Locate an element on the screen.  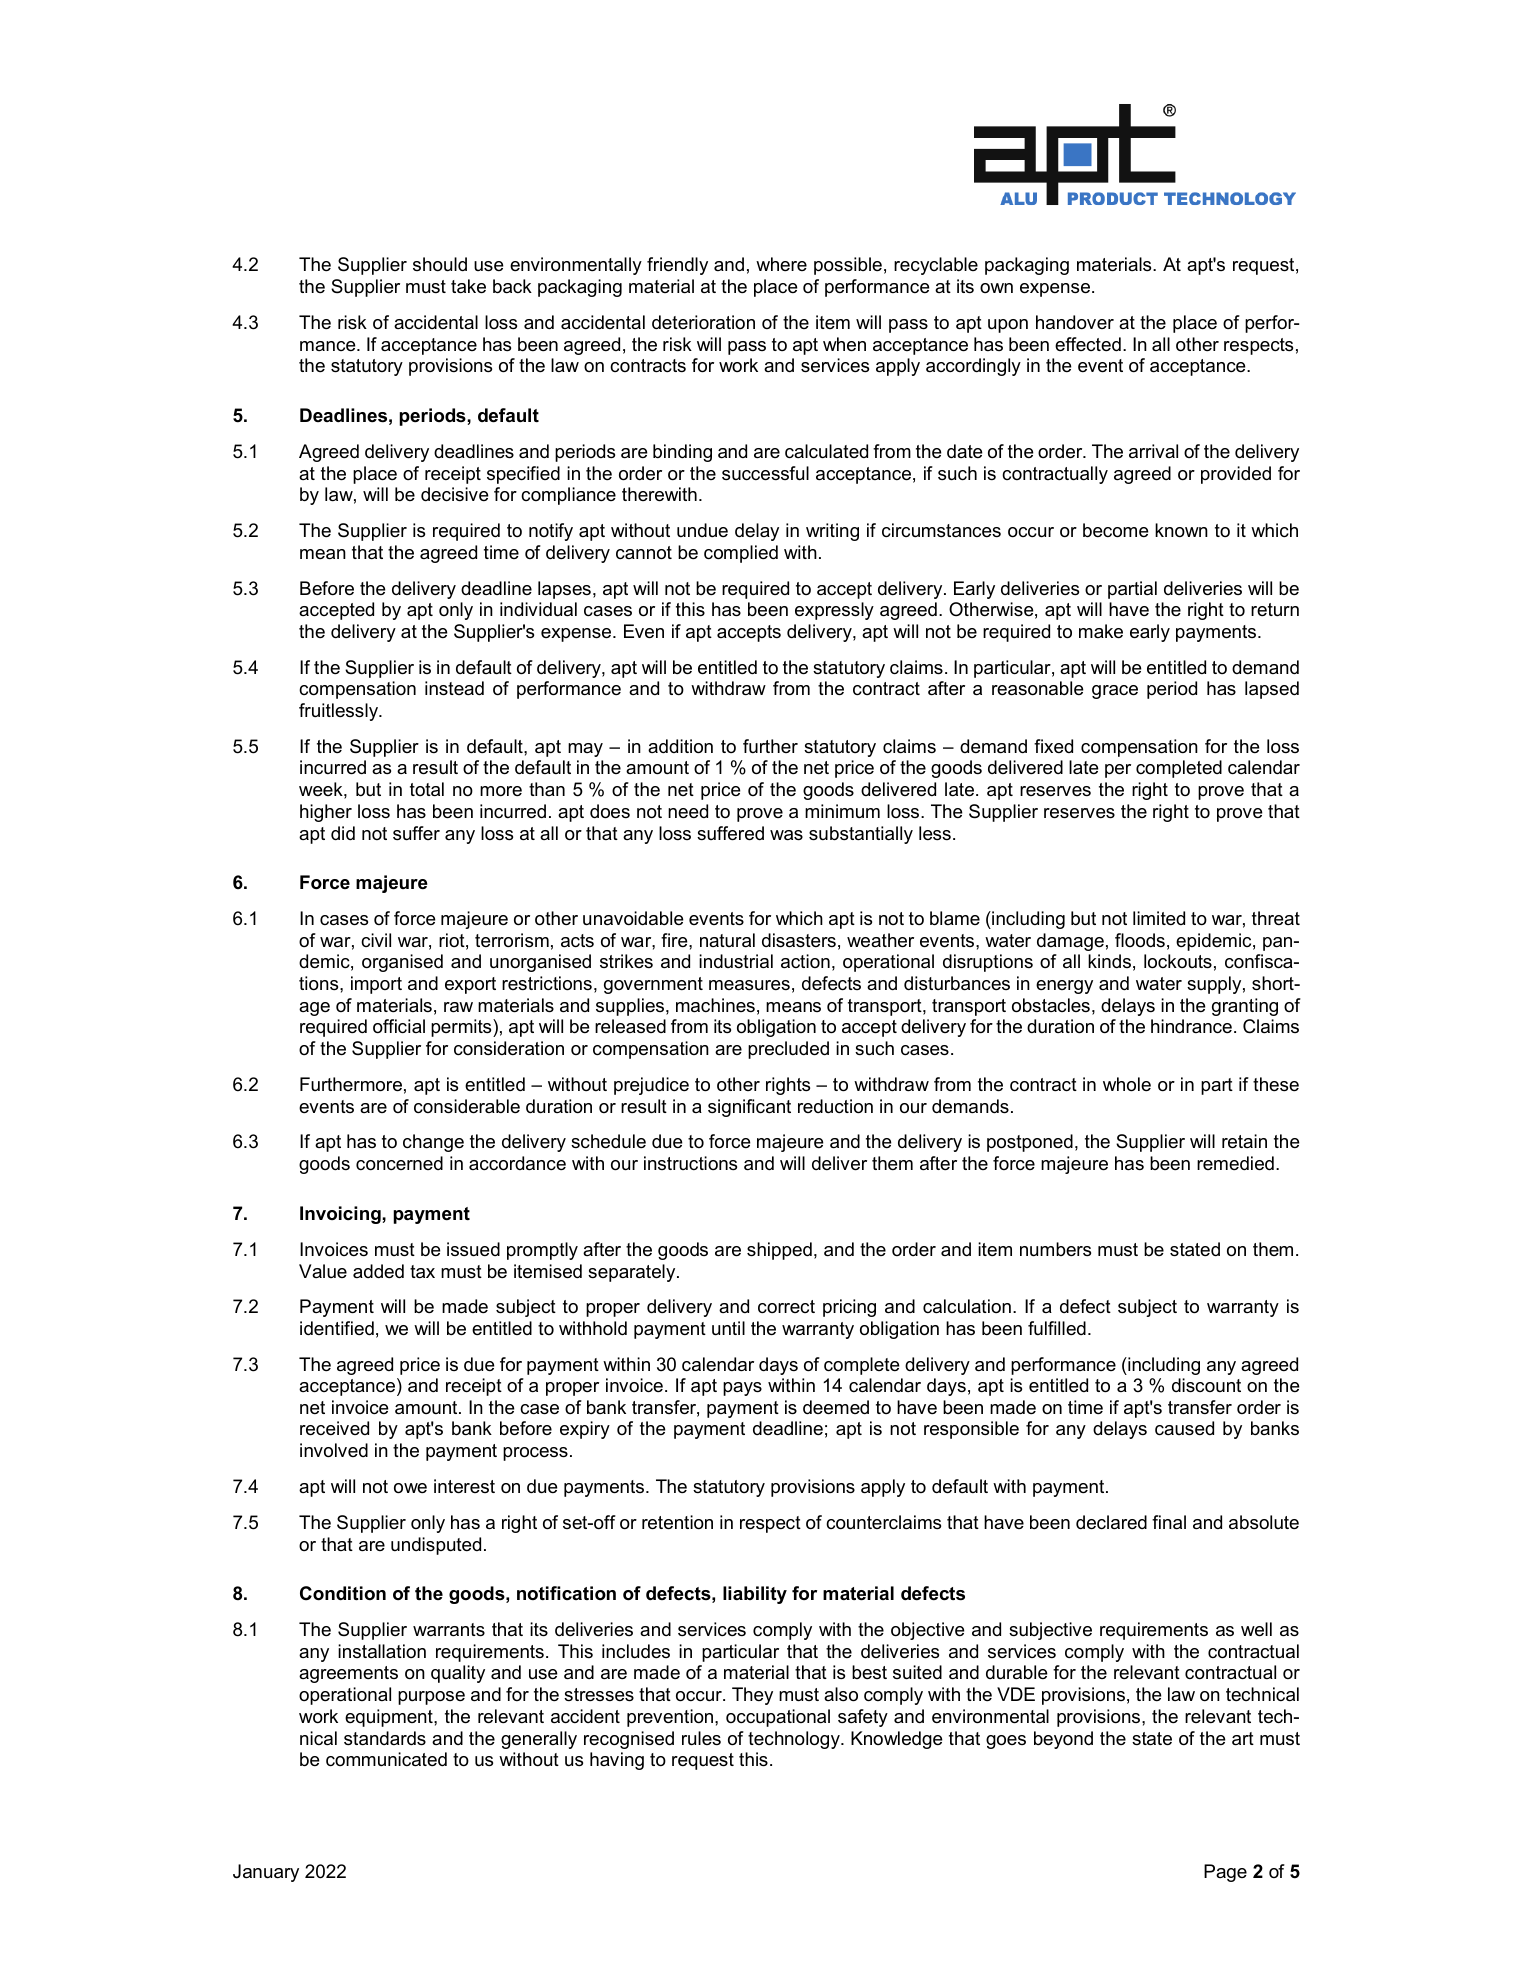
should is located at coordinates (440, 264).
